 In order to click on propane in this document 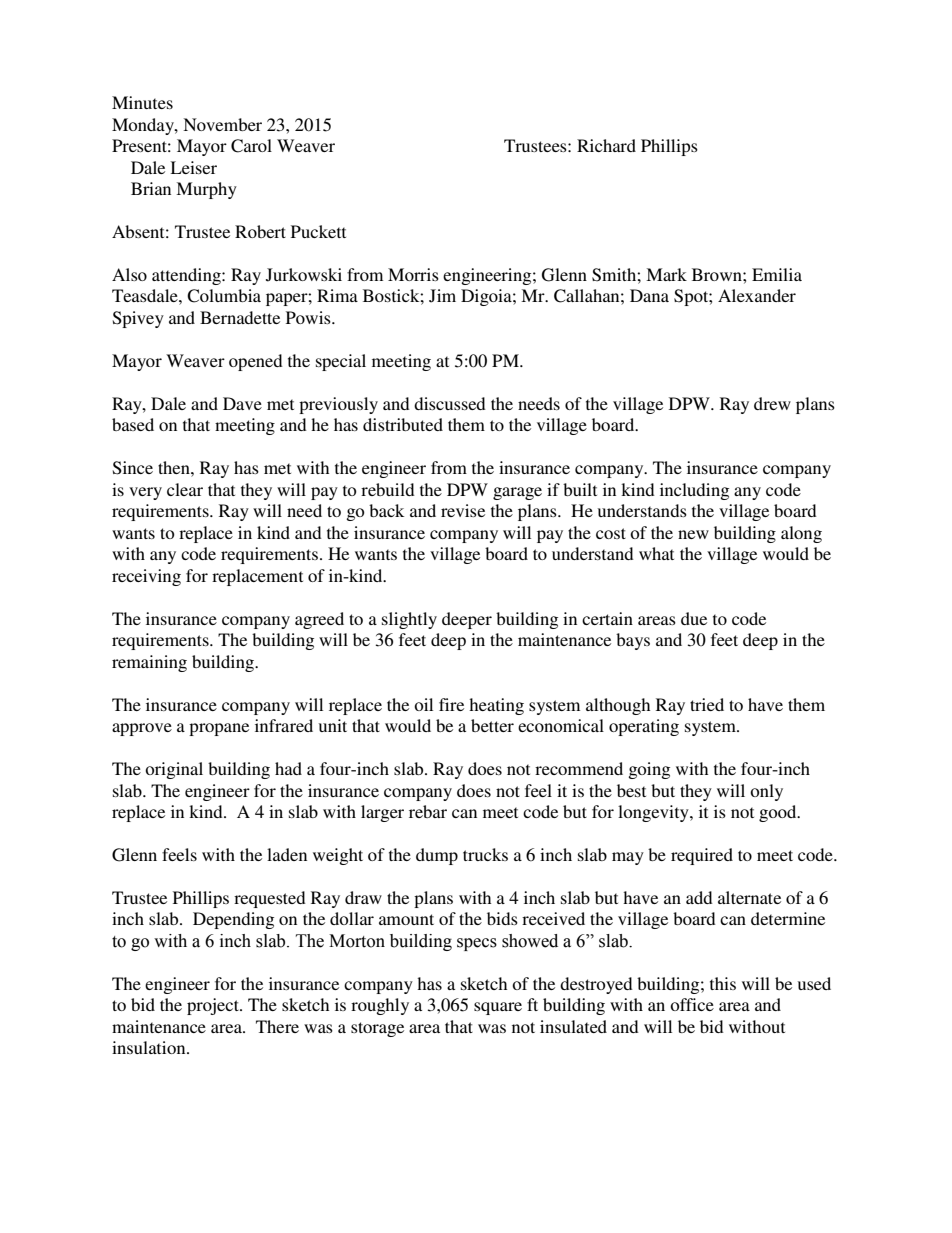, I will do `click(219, 729)`.
